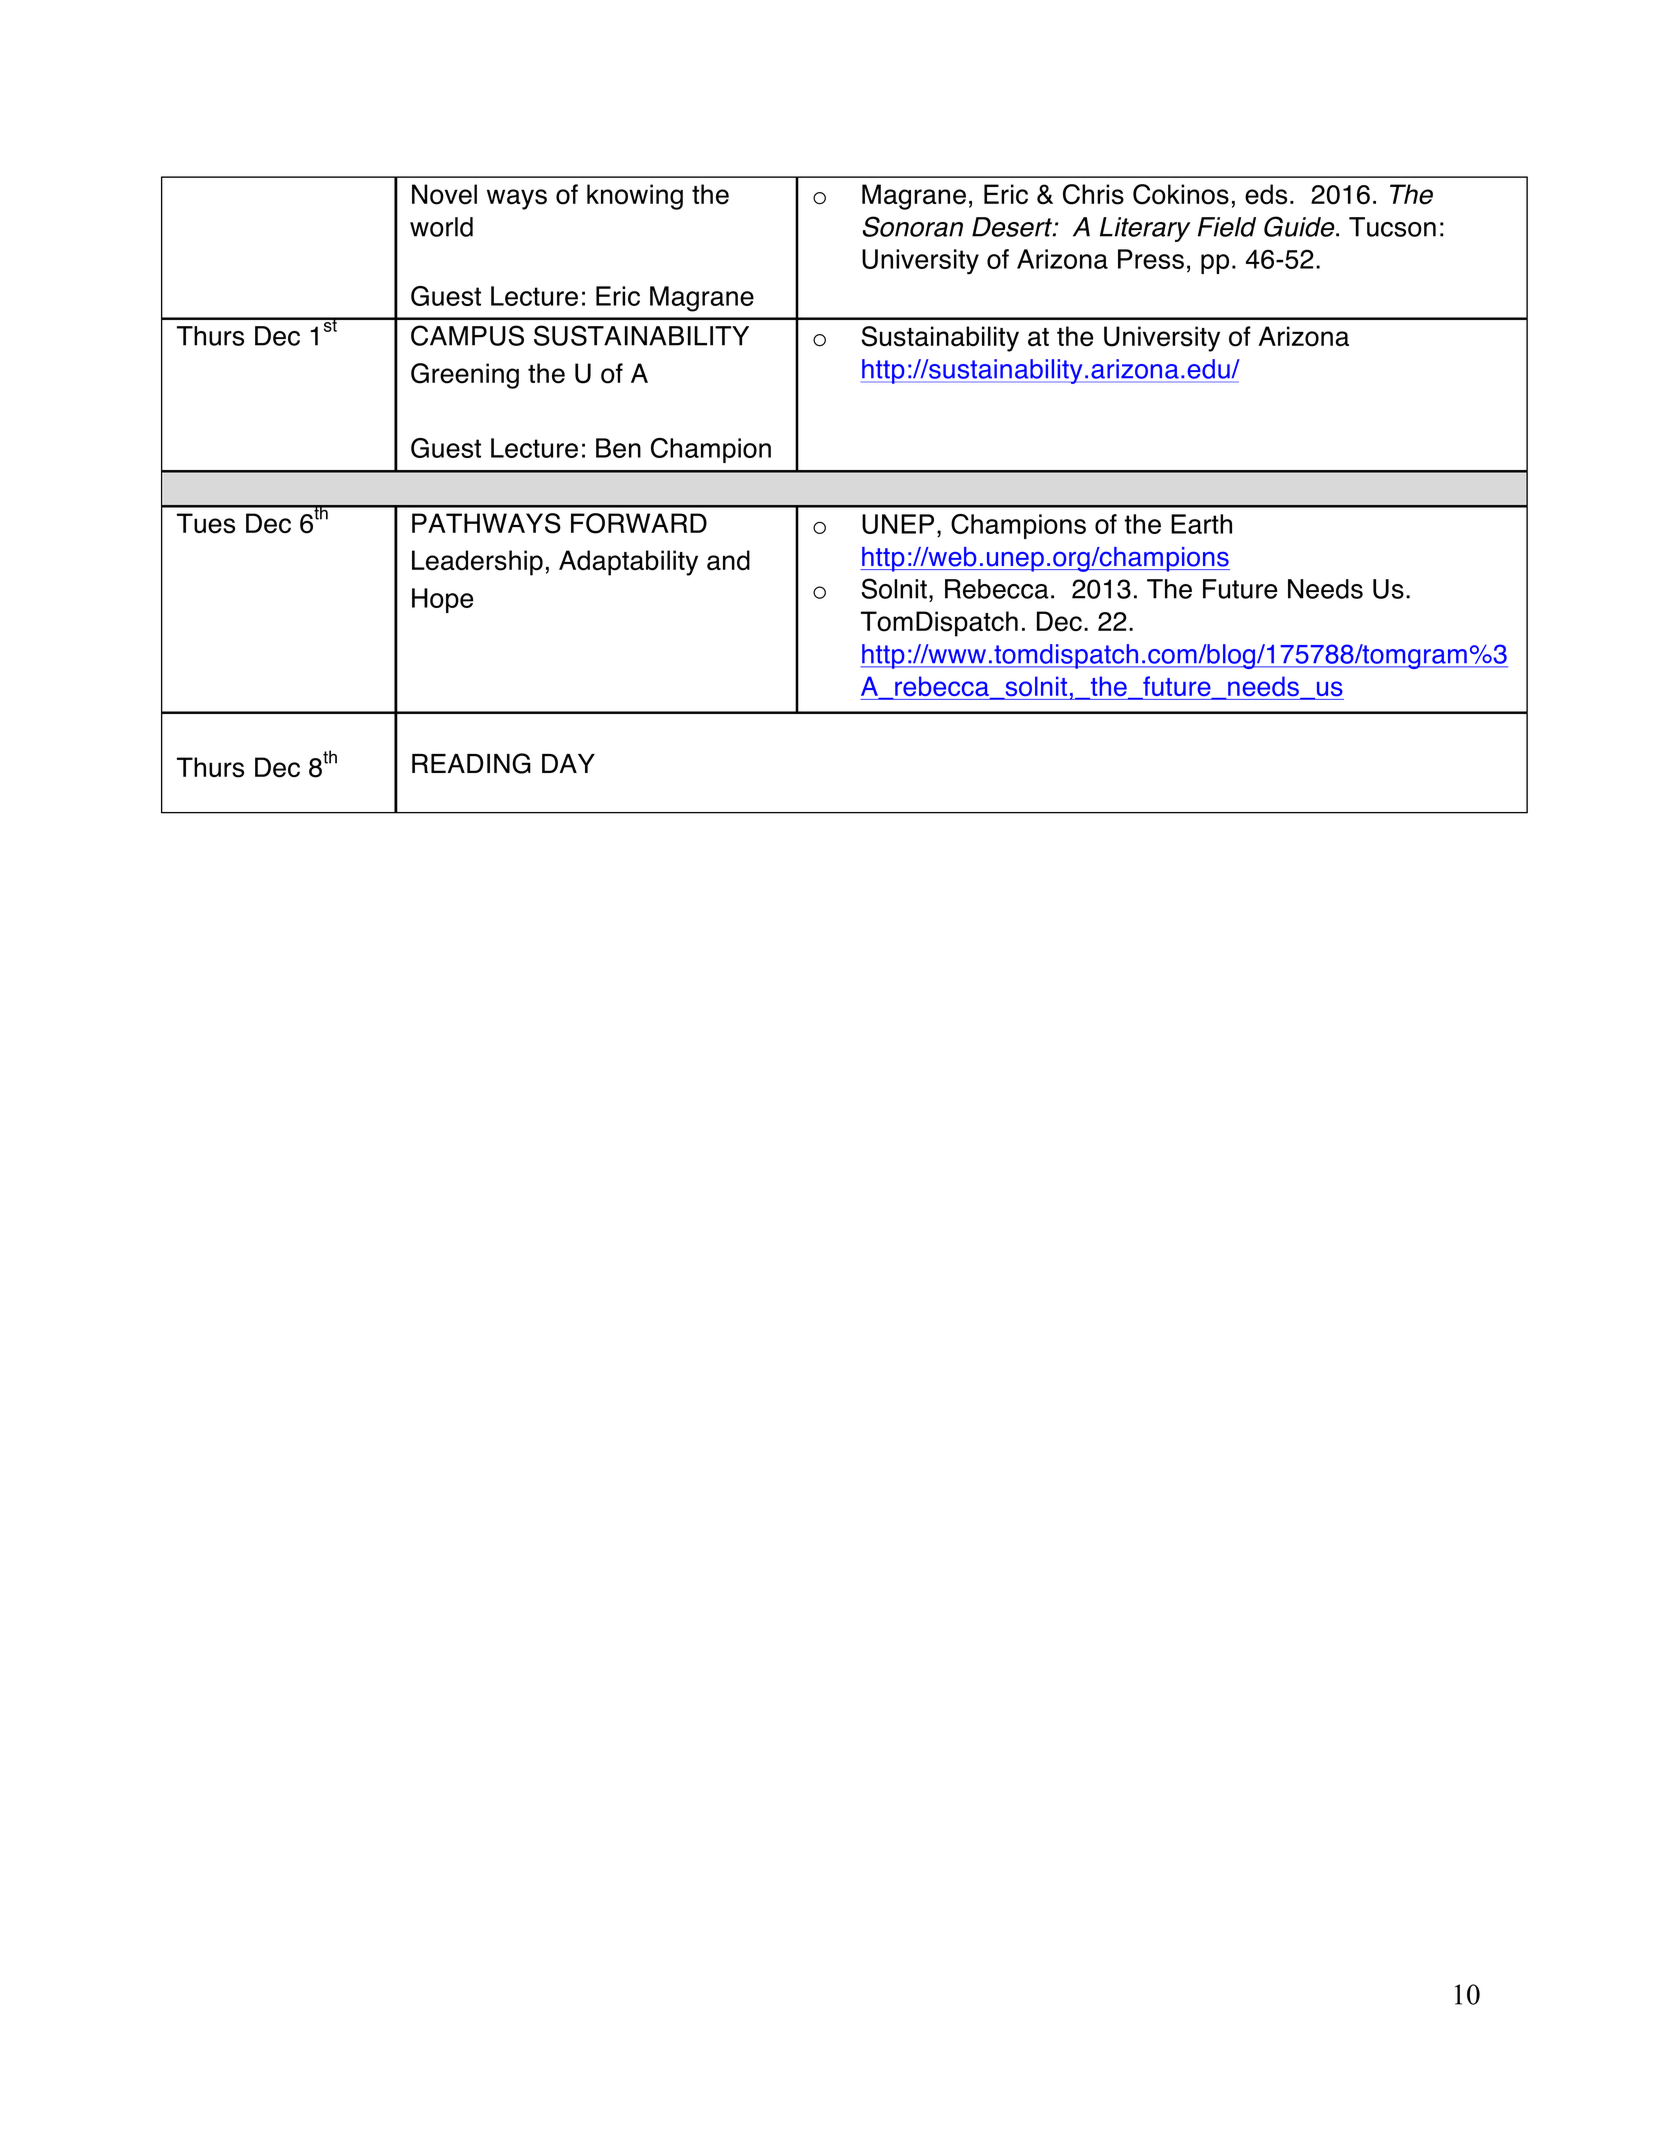 The width and height of the screenshot is (1655, 2142). What do you see at coordinates (442, 600) in the screenshot?
I see `Hope` at bounding box center [442, 600].
